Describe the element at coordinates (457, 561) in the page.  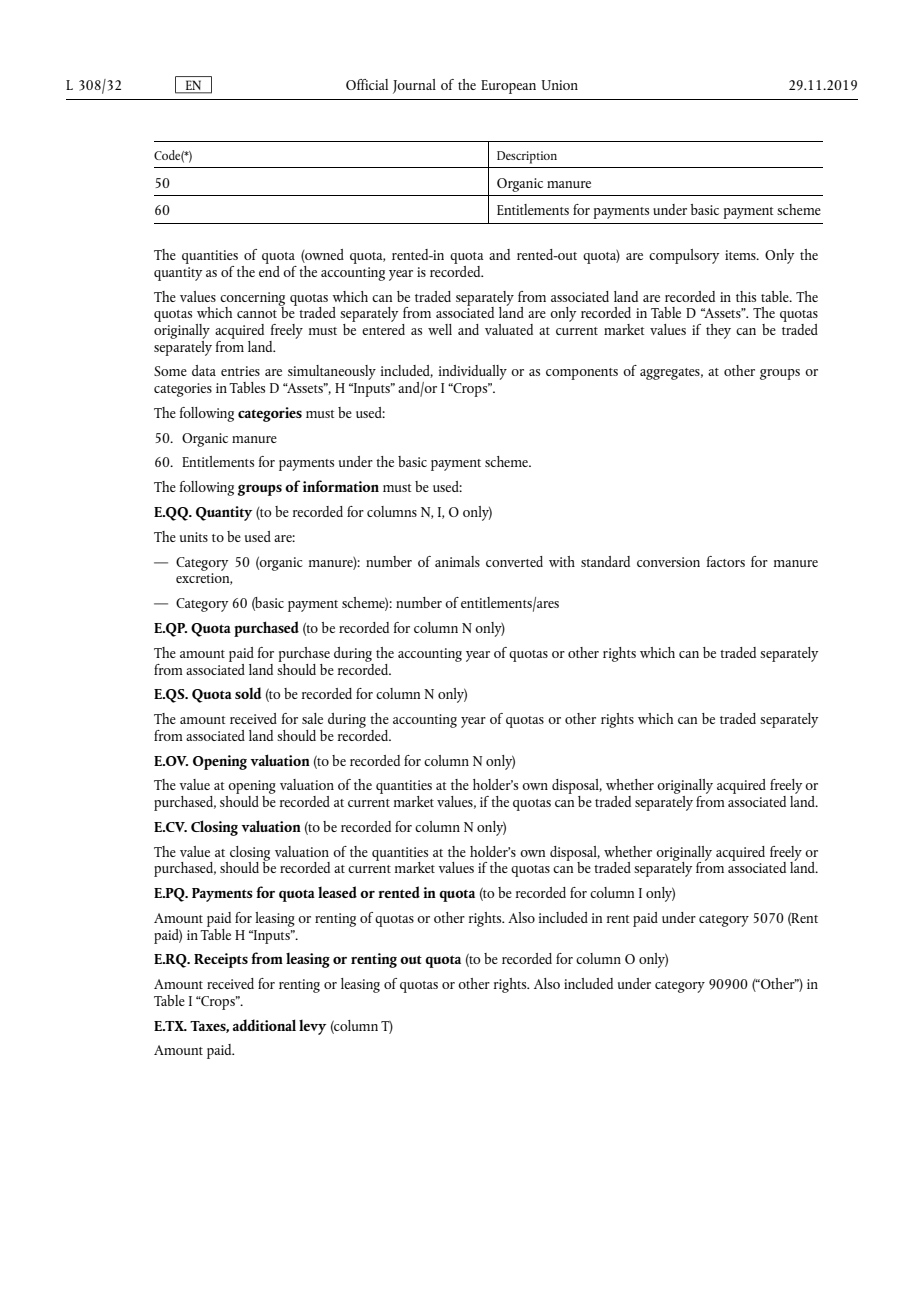
I see `animals` at that location.
